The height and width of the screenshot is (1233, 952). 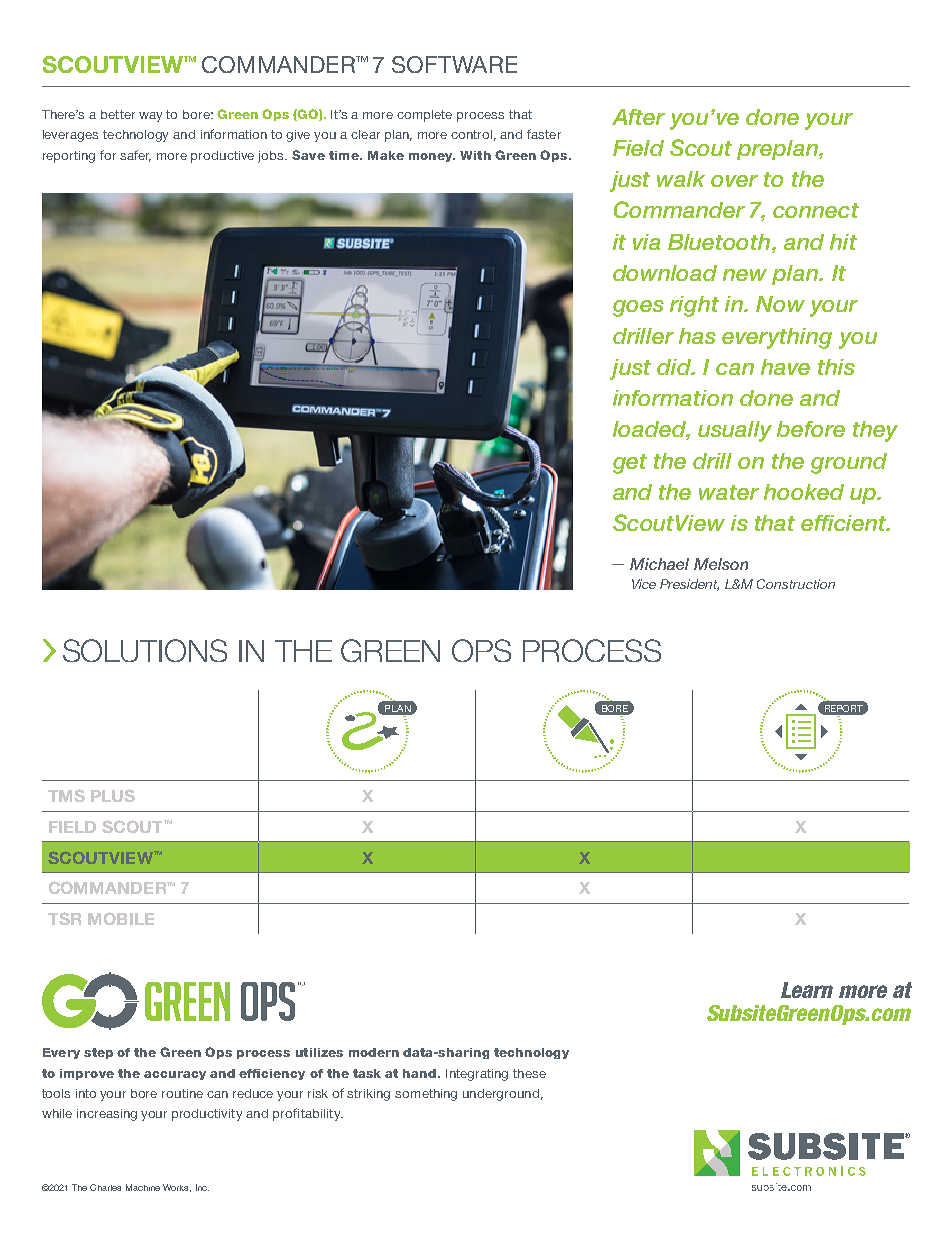 What do you see at coordinates (150, 117) in the screenshot?
I see `way` at bounding box center [150, 117].
